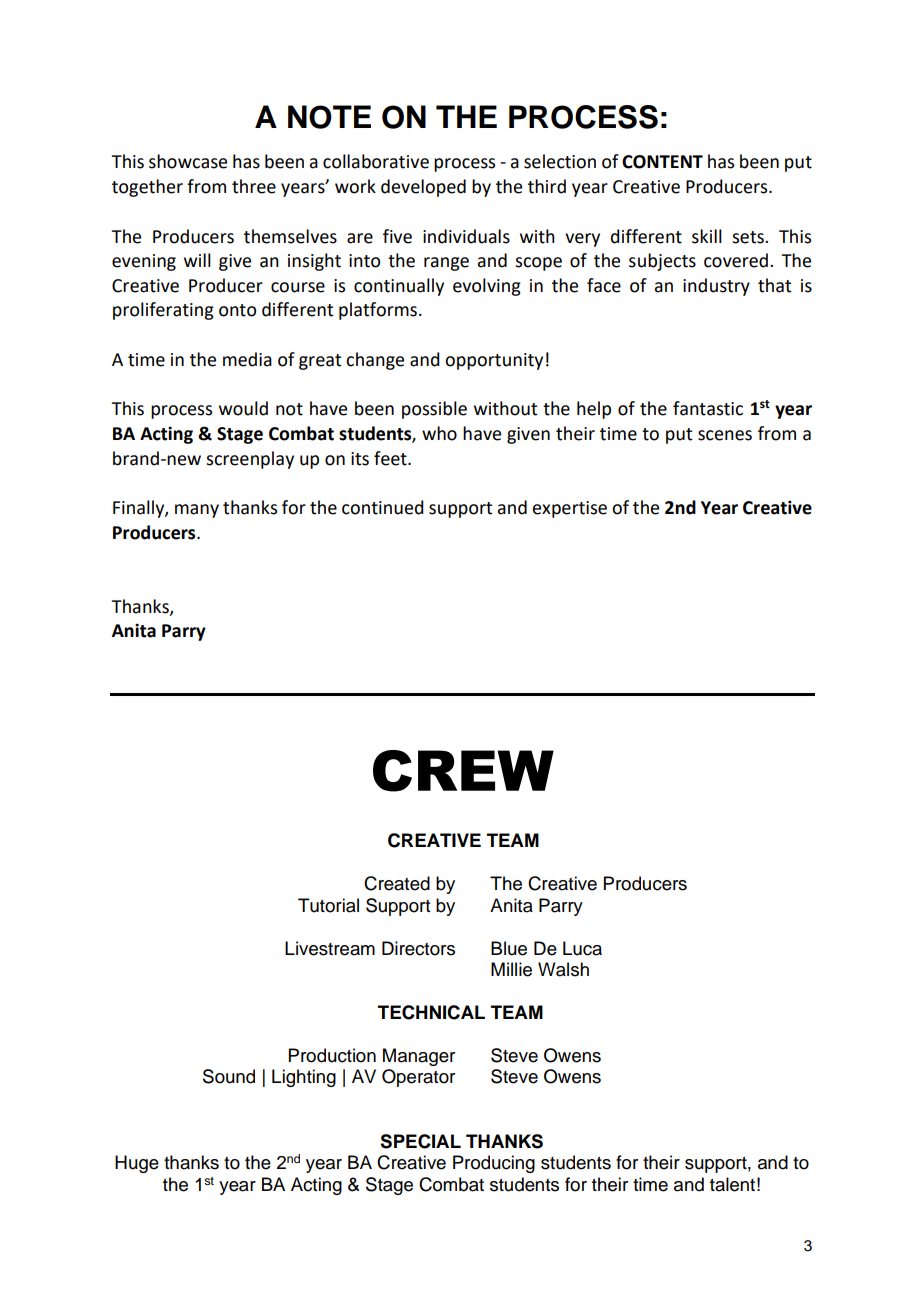 The image size is (924, 1309). What do you see at coordinates (439, 433) in the image?
I see `who` at bounding box center [439, 433].
